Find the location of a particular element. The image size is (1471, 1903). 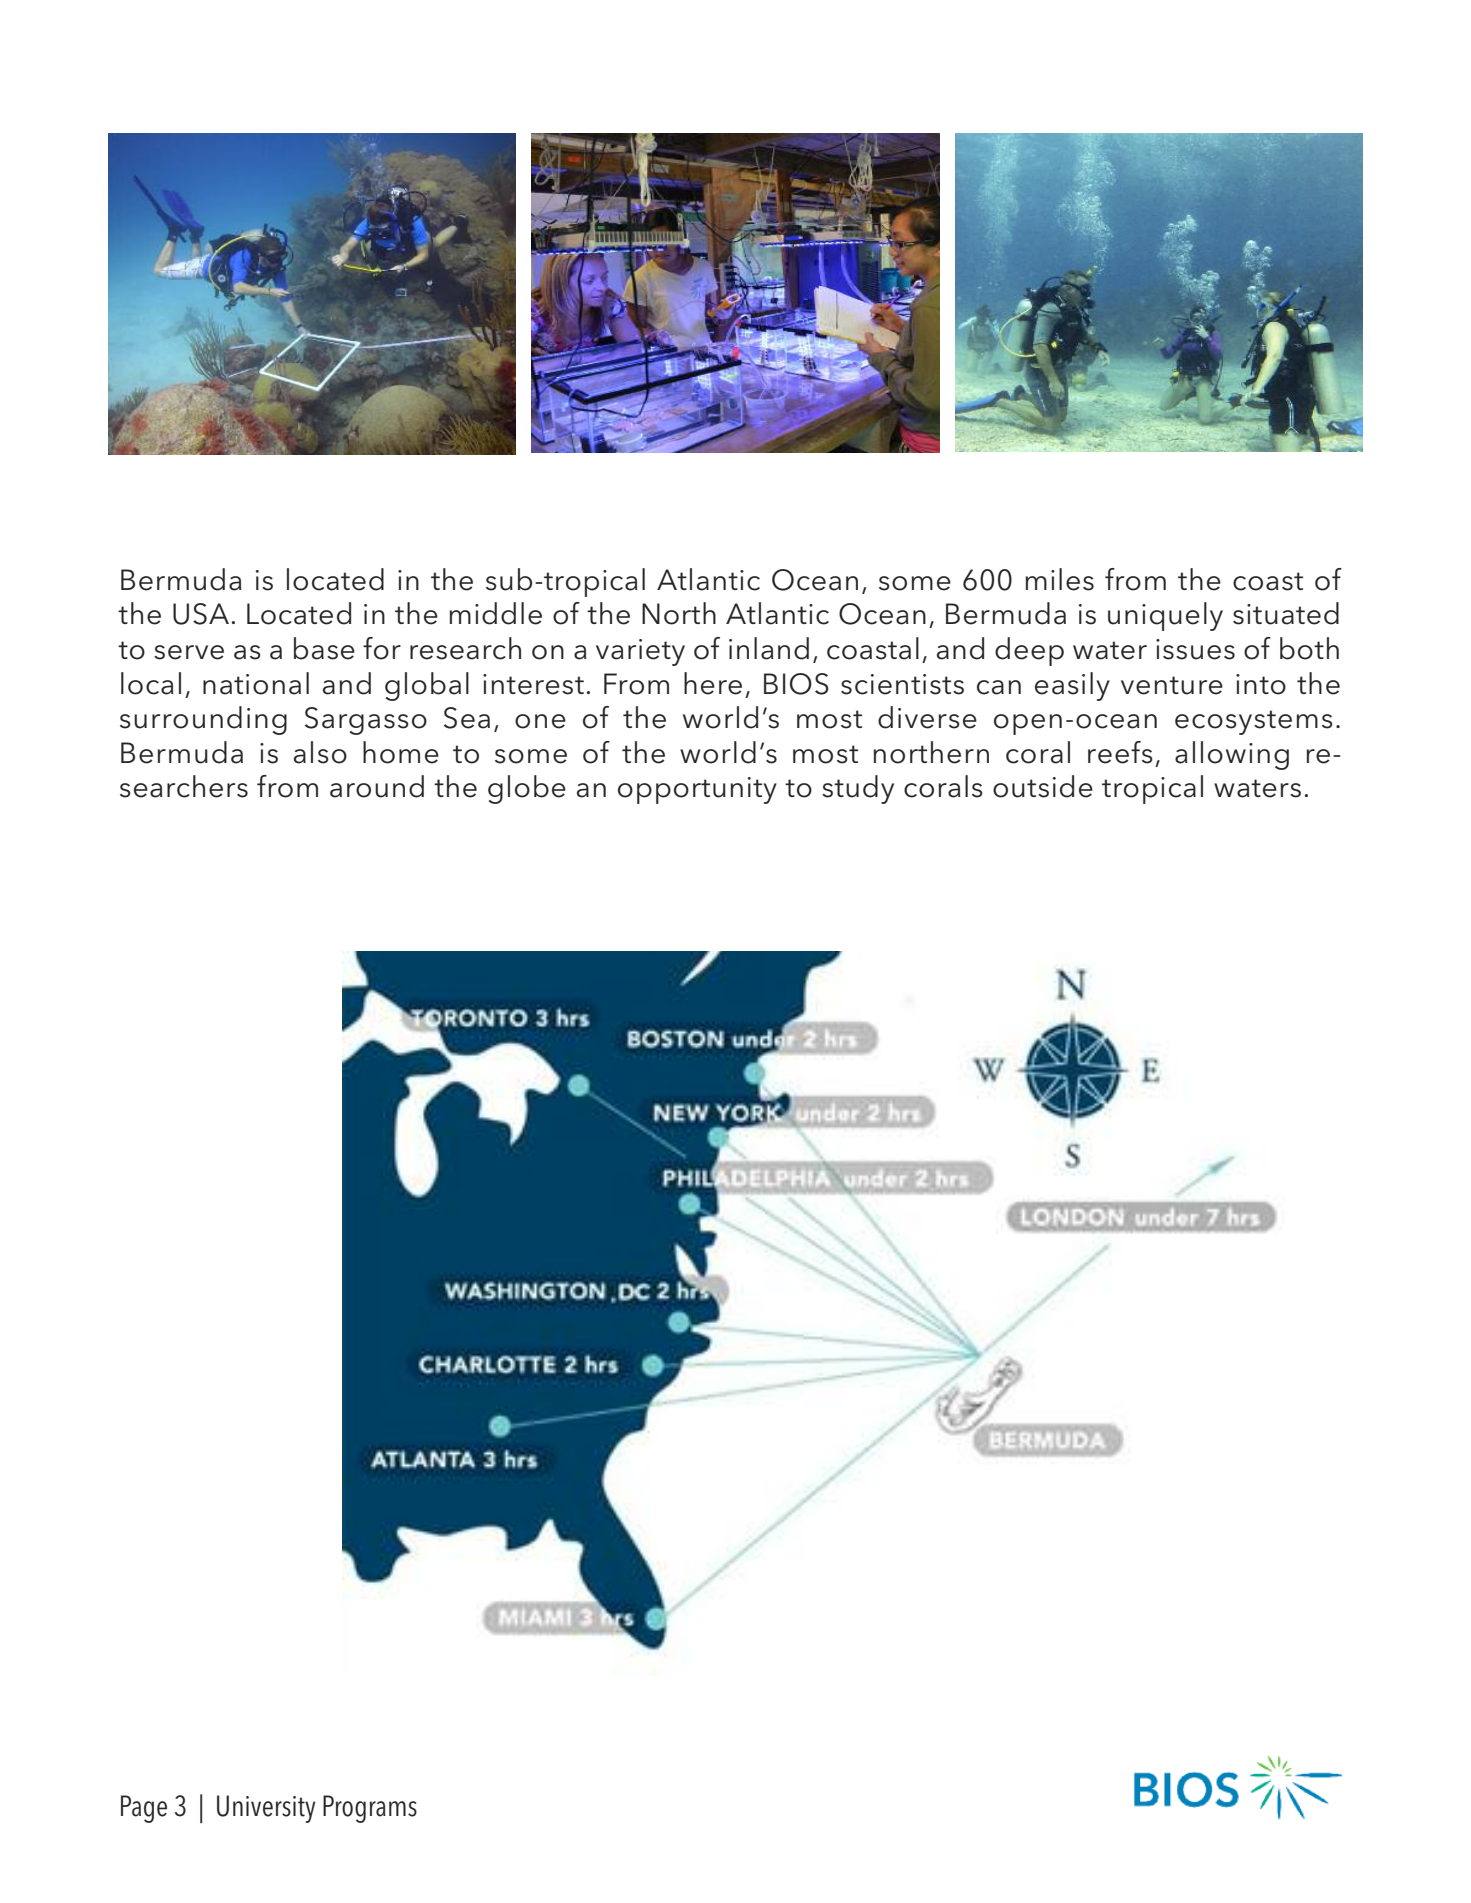

allowing is located at coordinates (1232, 755).
